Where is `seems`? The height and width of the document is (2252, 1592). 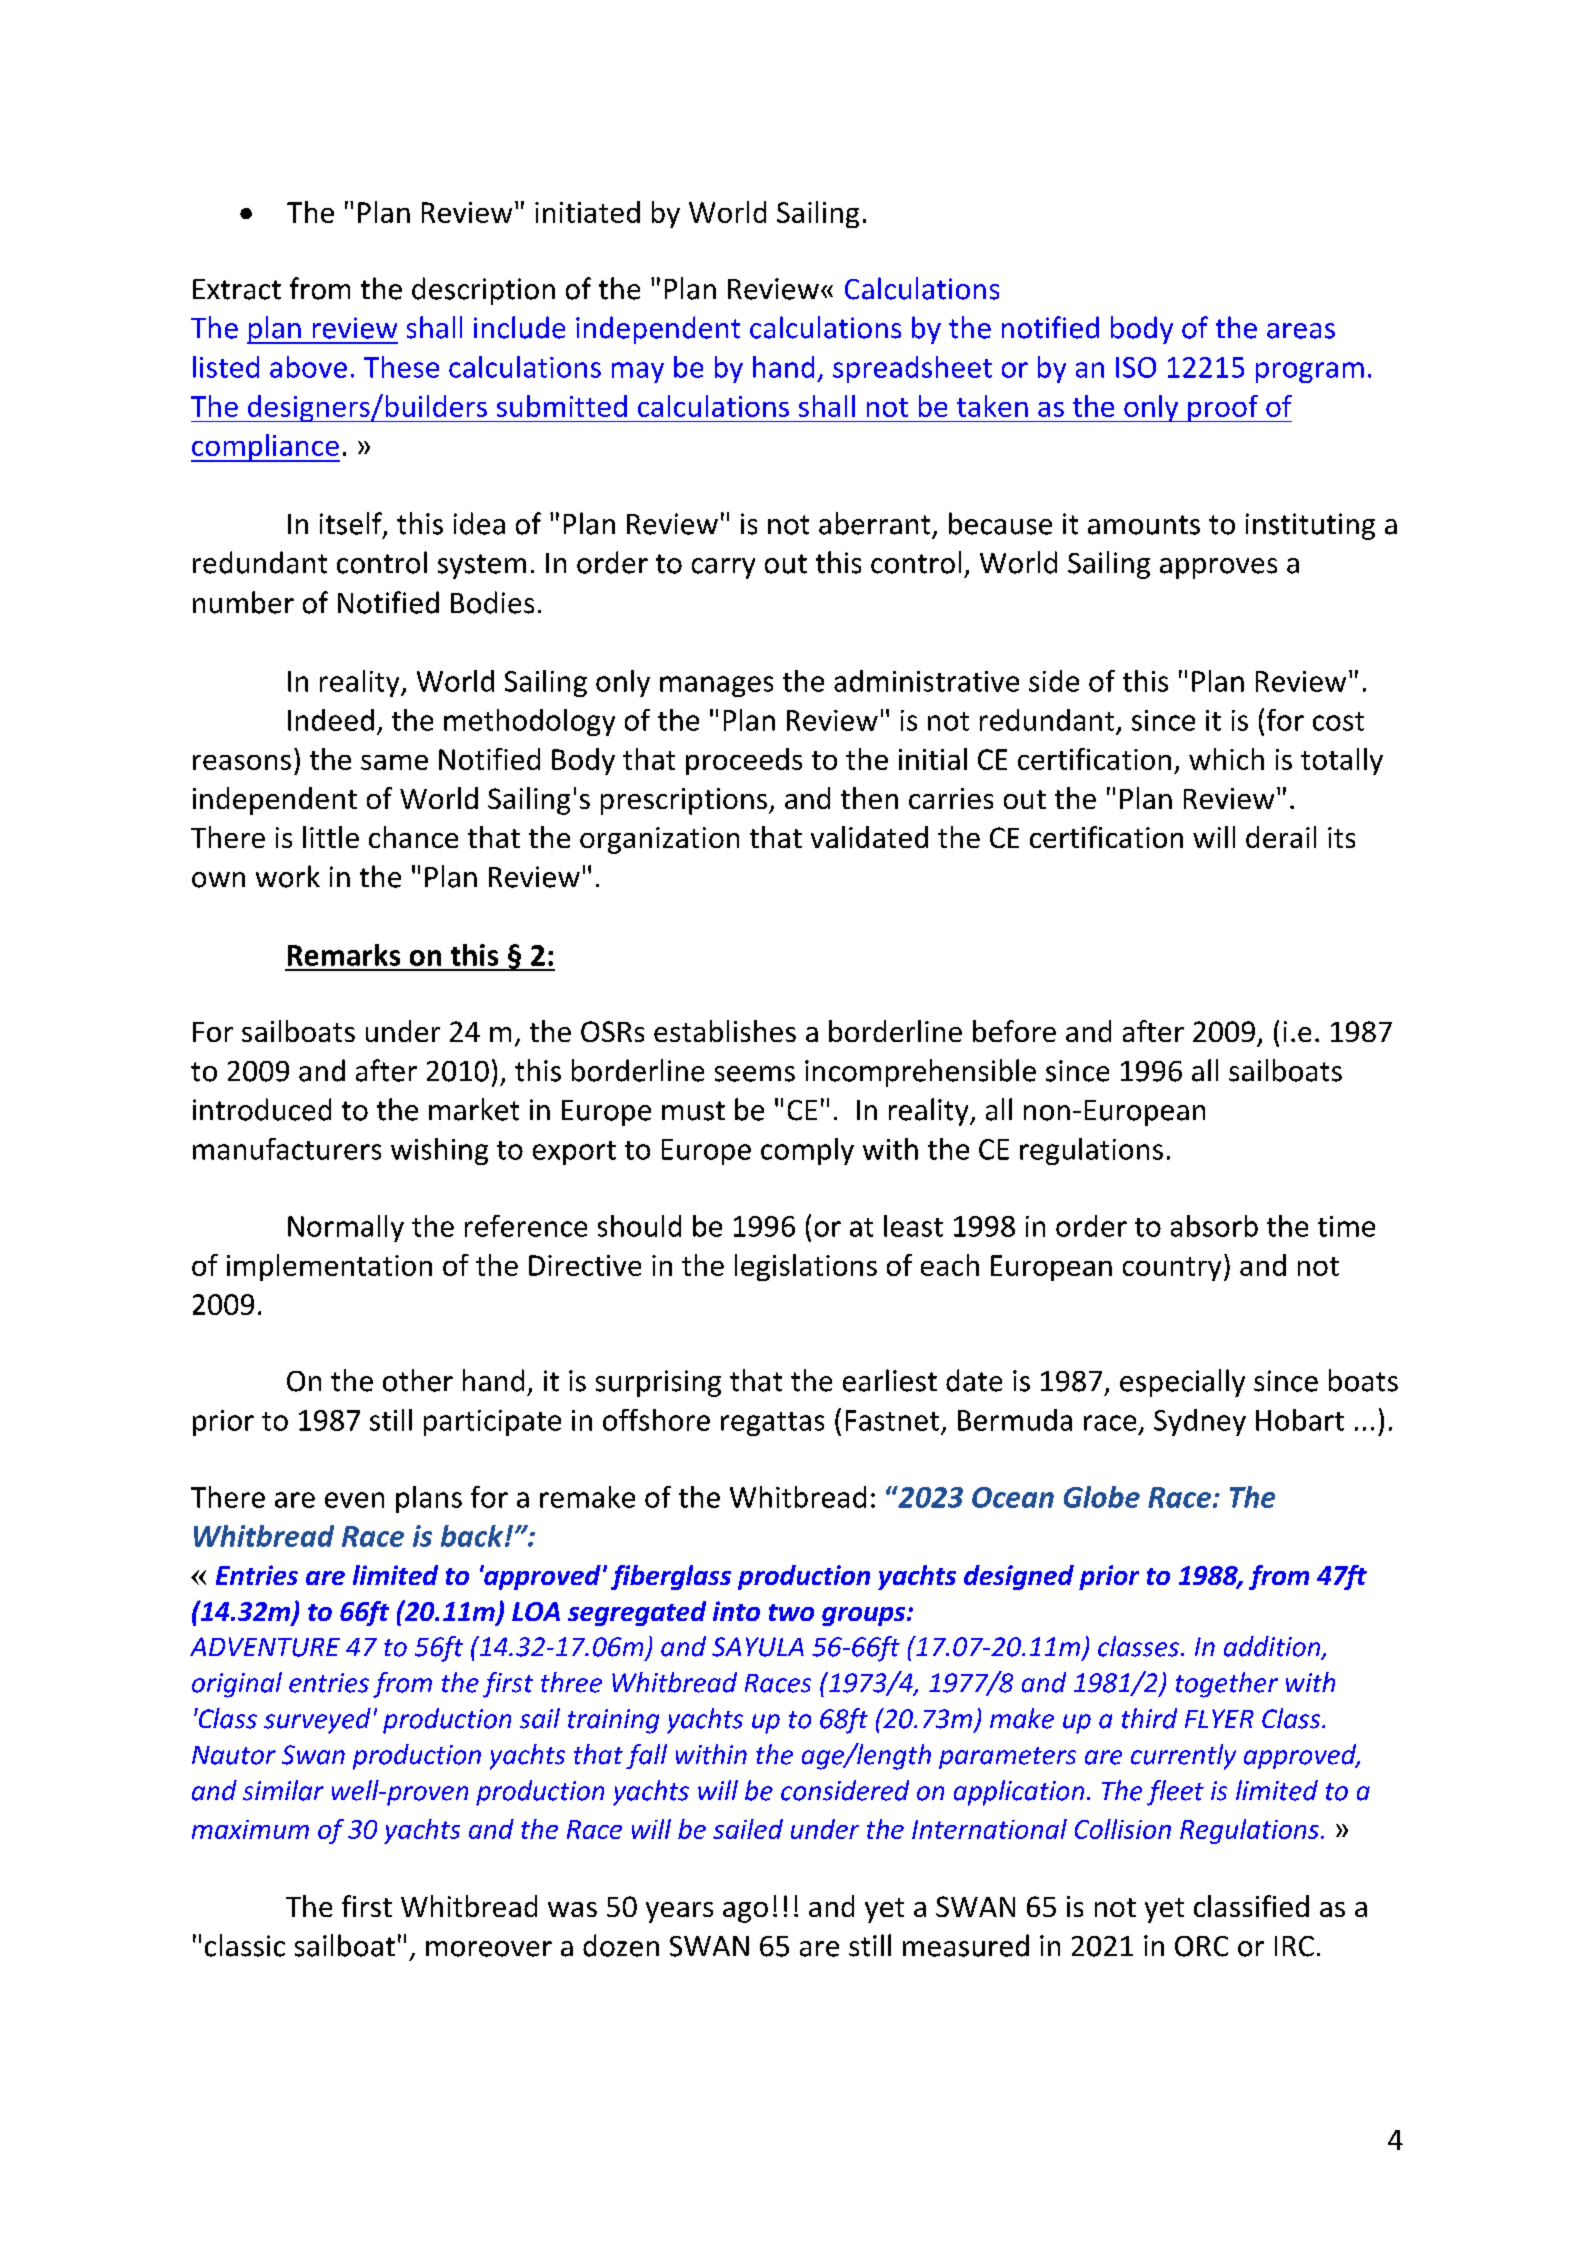
seems is located at coordinates (755, 1074).
